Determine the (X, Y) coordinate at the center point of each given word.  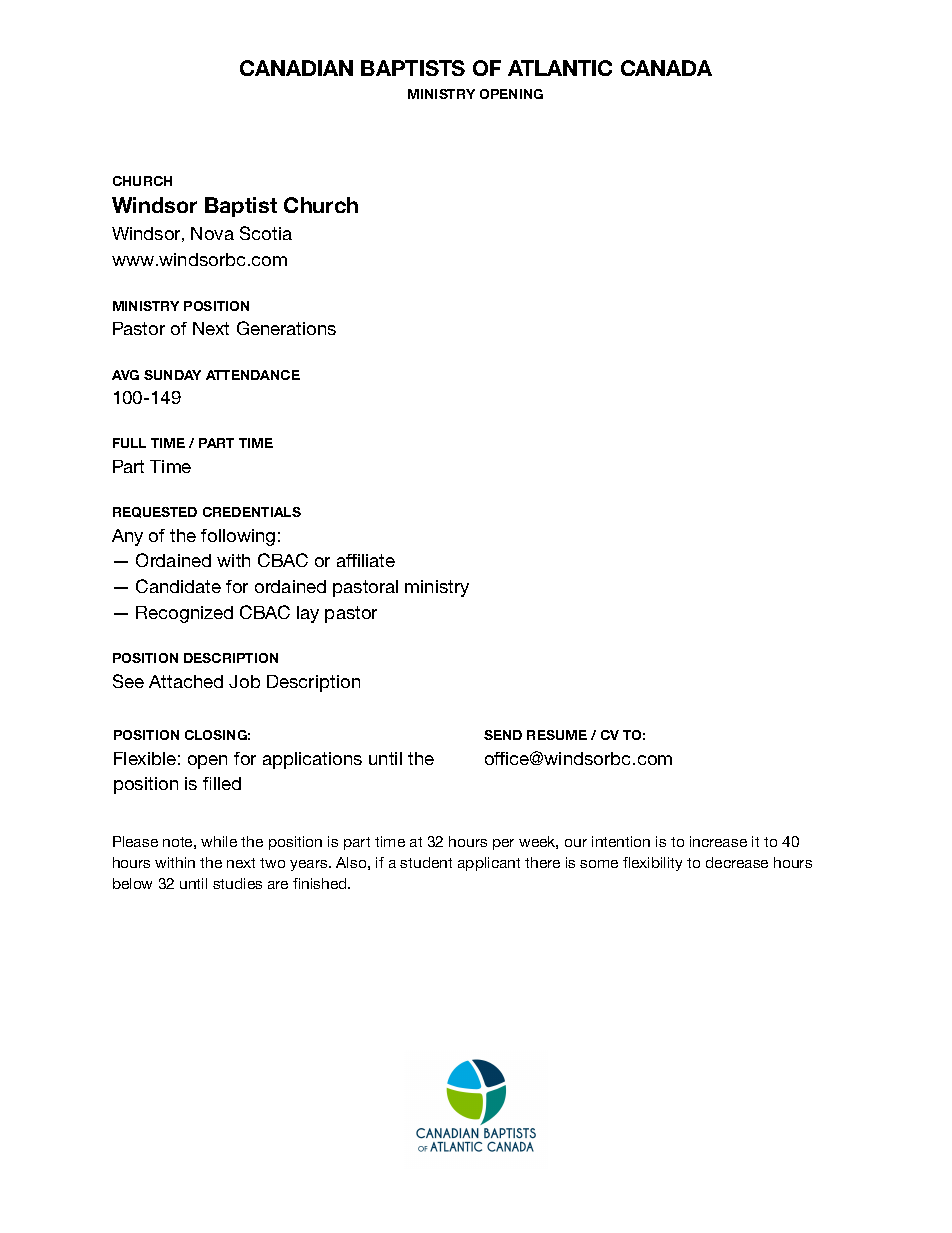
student (426, 862)
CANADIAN (296, 68)
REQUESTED (155, 512)
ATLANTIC (560, 68)
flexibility (652, 864)
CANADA (666, 68)
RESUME (557, 735)
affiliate (366, 560)
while (219, 841)
